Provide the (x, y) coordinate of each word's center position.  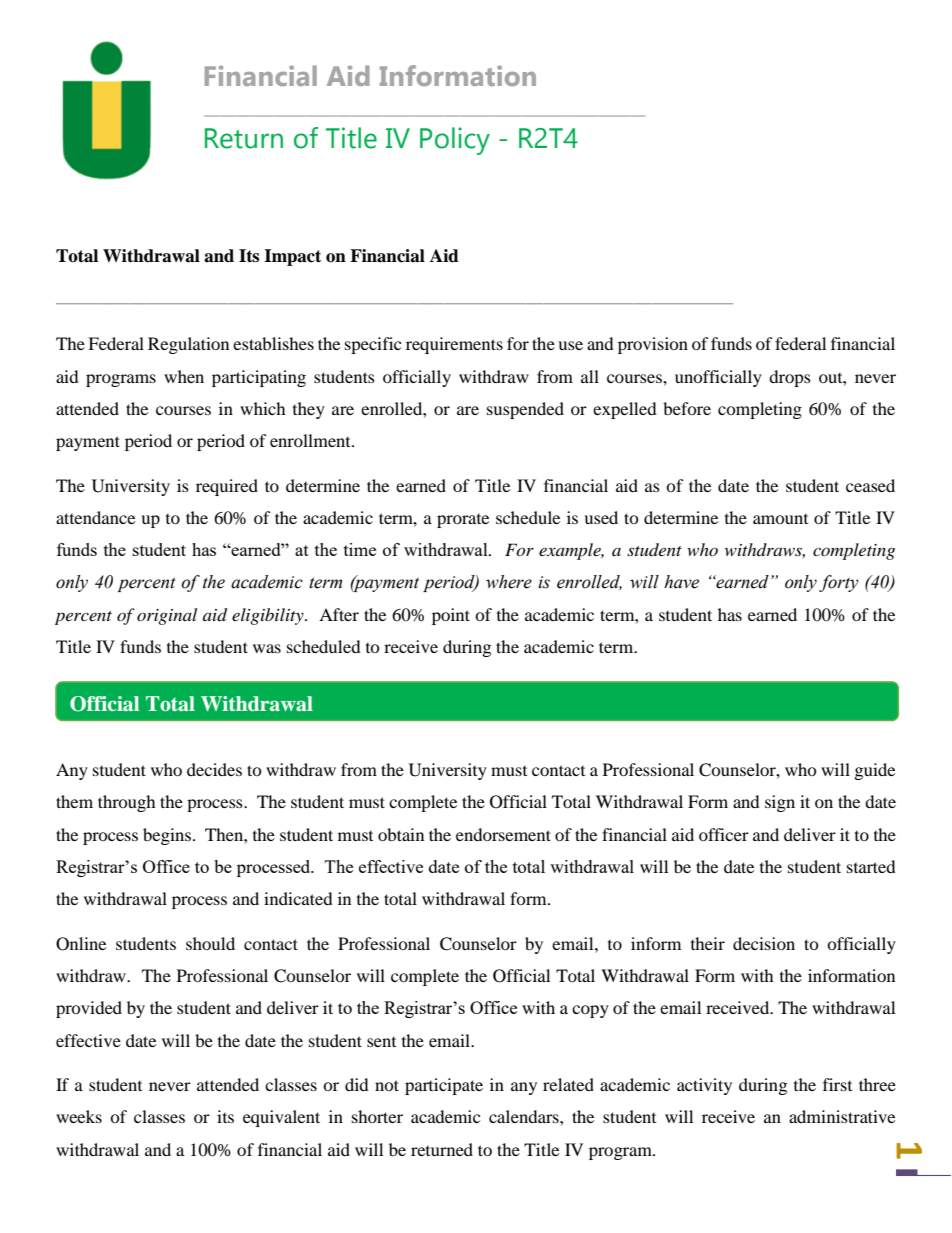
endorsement (503, 834)
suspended (525, 410)
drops (790, 378)
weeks (79, 1116)
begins (168, 836)
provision (653, 345)
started (871, 866)
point (451, 616)
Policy (455, 141)
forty (839, 583)
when (184, 376)
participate (444, 1086)
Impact (292, 257)
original (167, 616)
